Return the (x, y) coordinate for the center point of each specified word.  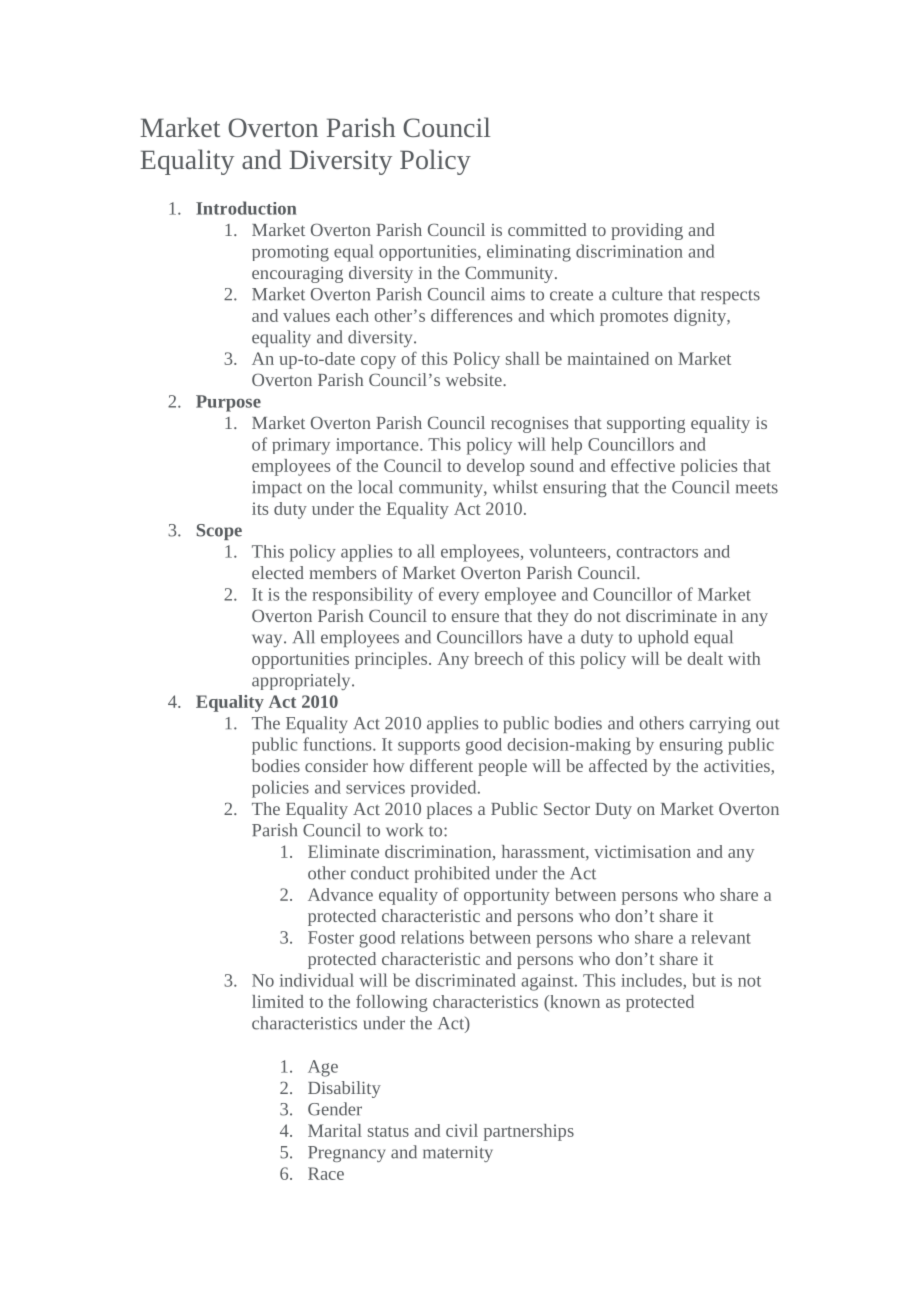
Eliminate (343, 851)
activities (738, 767)
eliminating (529, 253)
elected (278, 572)
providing (647, 231)
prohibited (452, 874)
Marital (335, 1130)
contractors (657, 552)
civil (462, 1130)
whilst (515, 487)
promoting (290, 253)
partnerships (529, 1132)
